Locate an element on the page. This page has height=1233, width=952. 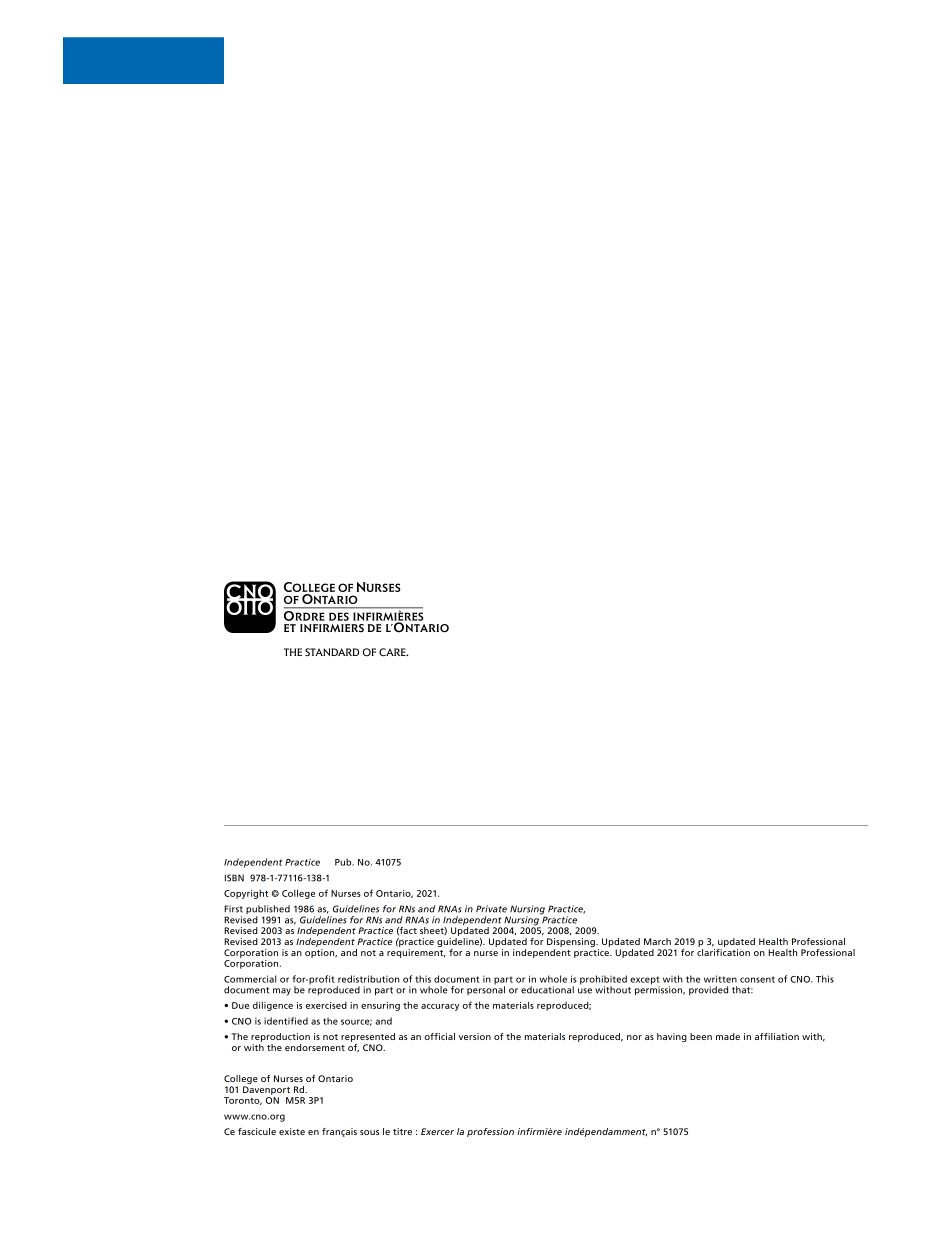
Copyright is located at coordinates (246, 894).
